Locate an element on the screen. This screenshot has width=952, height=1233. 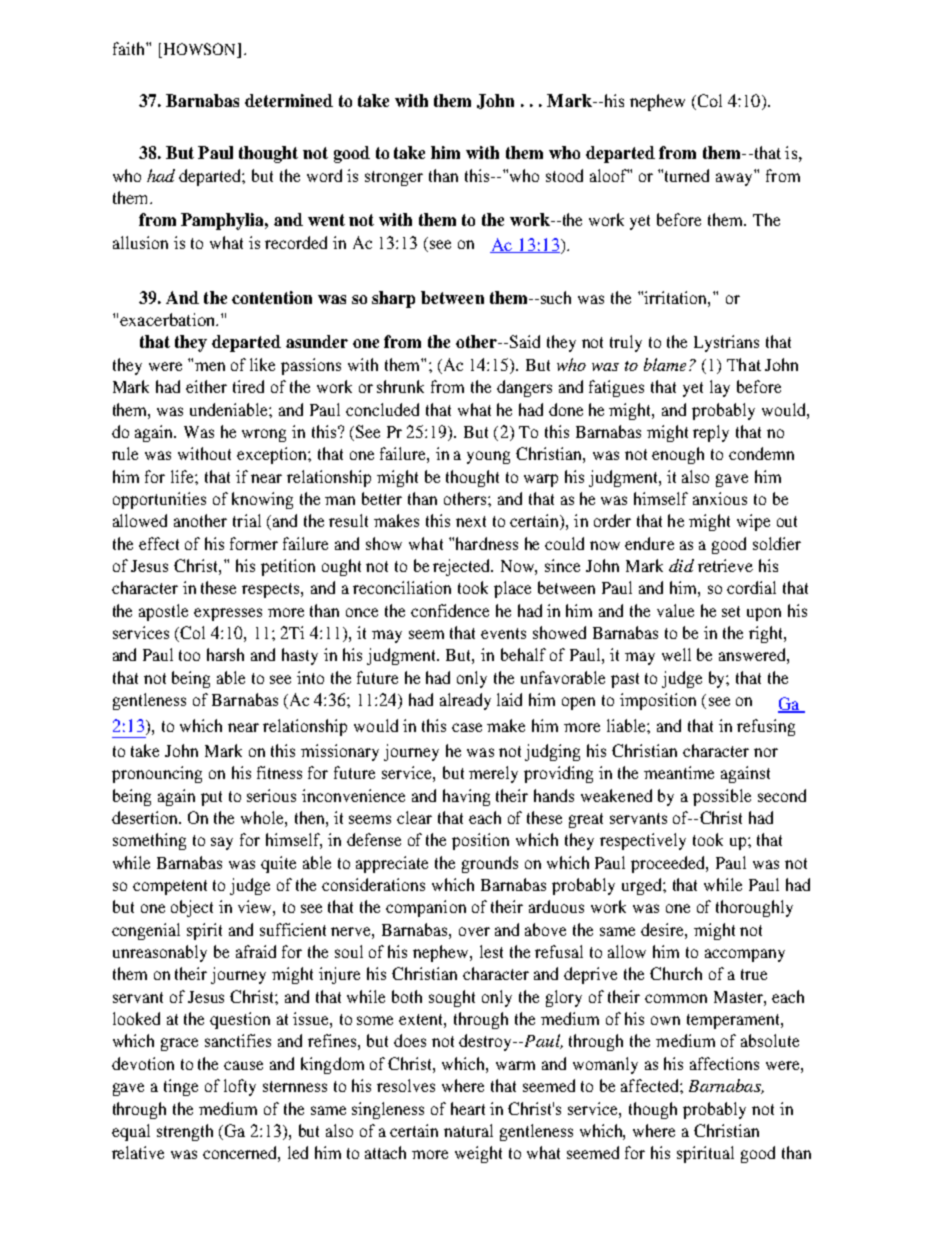
strength is located at coordinates (185, 1132).
